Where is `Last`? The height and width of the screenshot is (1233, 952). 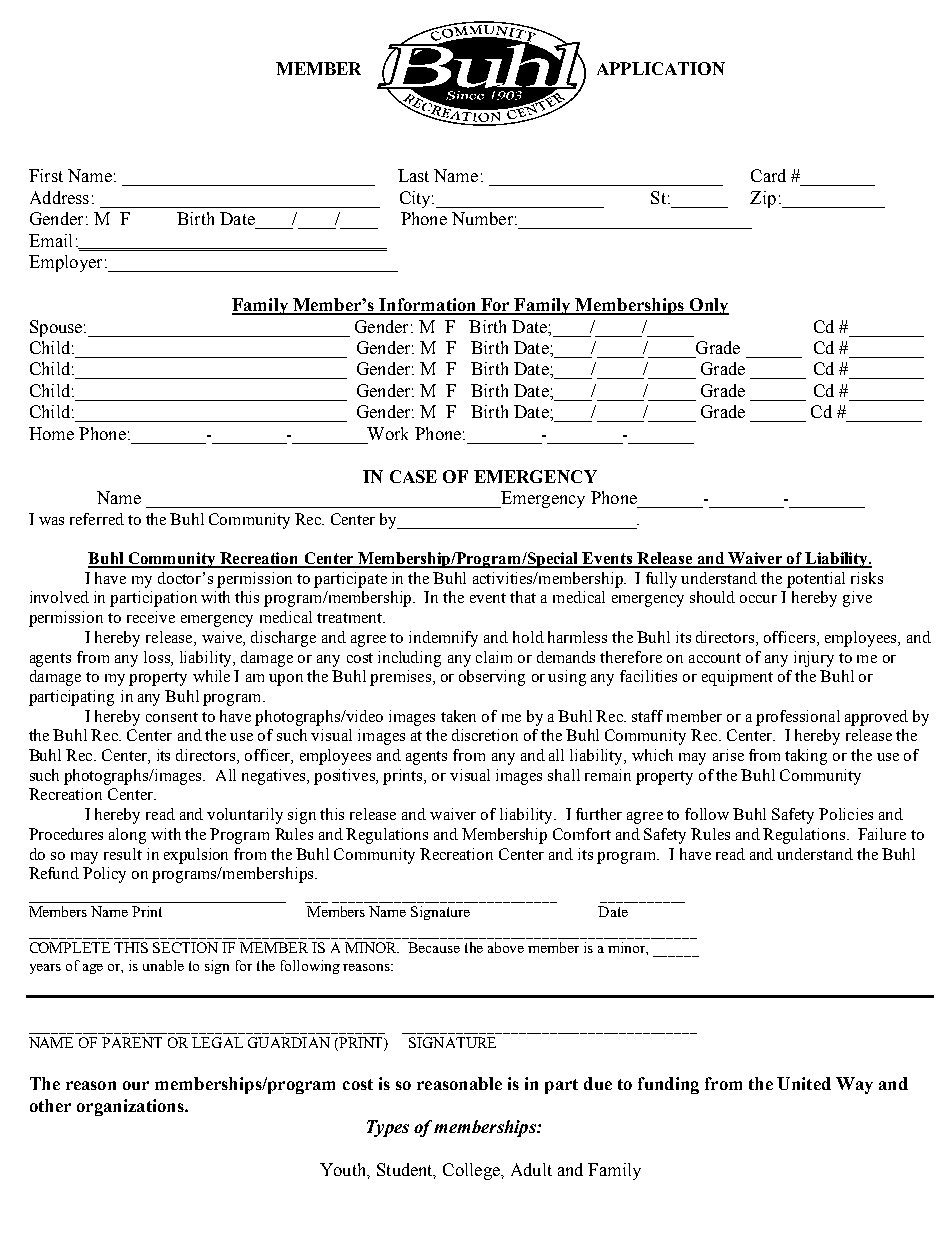 Last is located at coordinates (413, 175).
